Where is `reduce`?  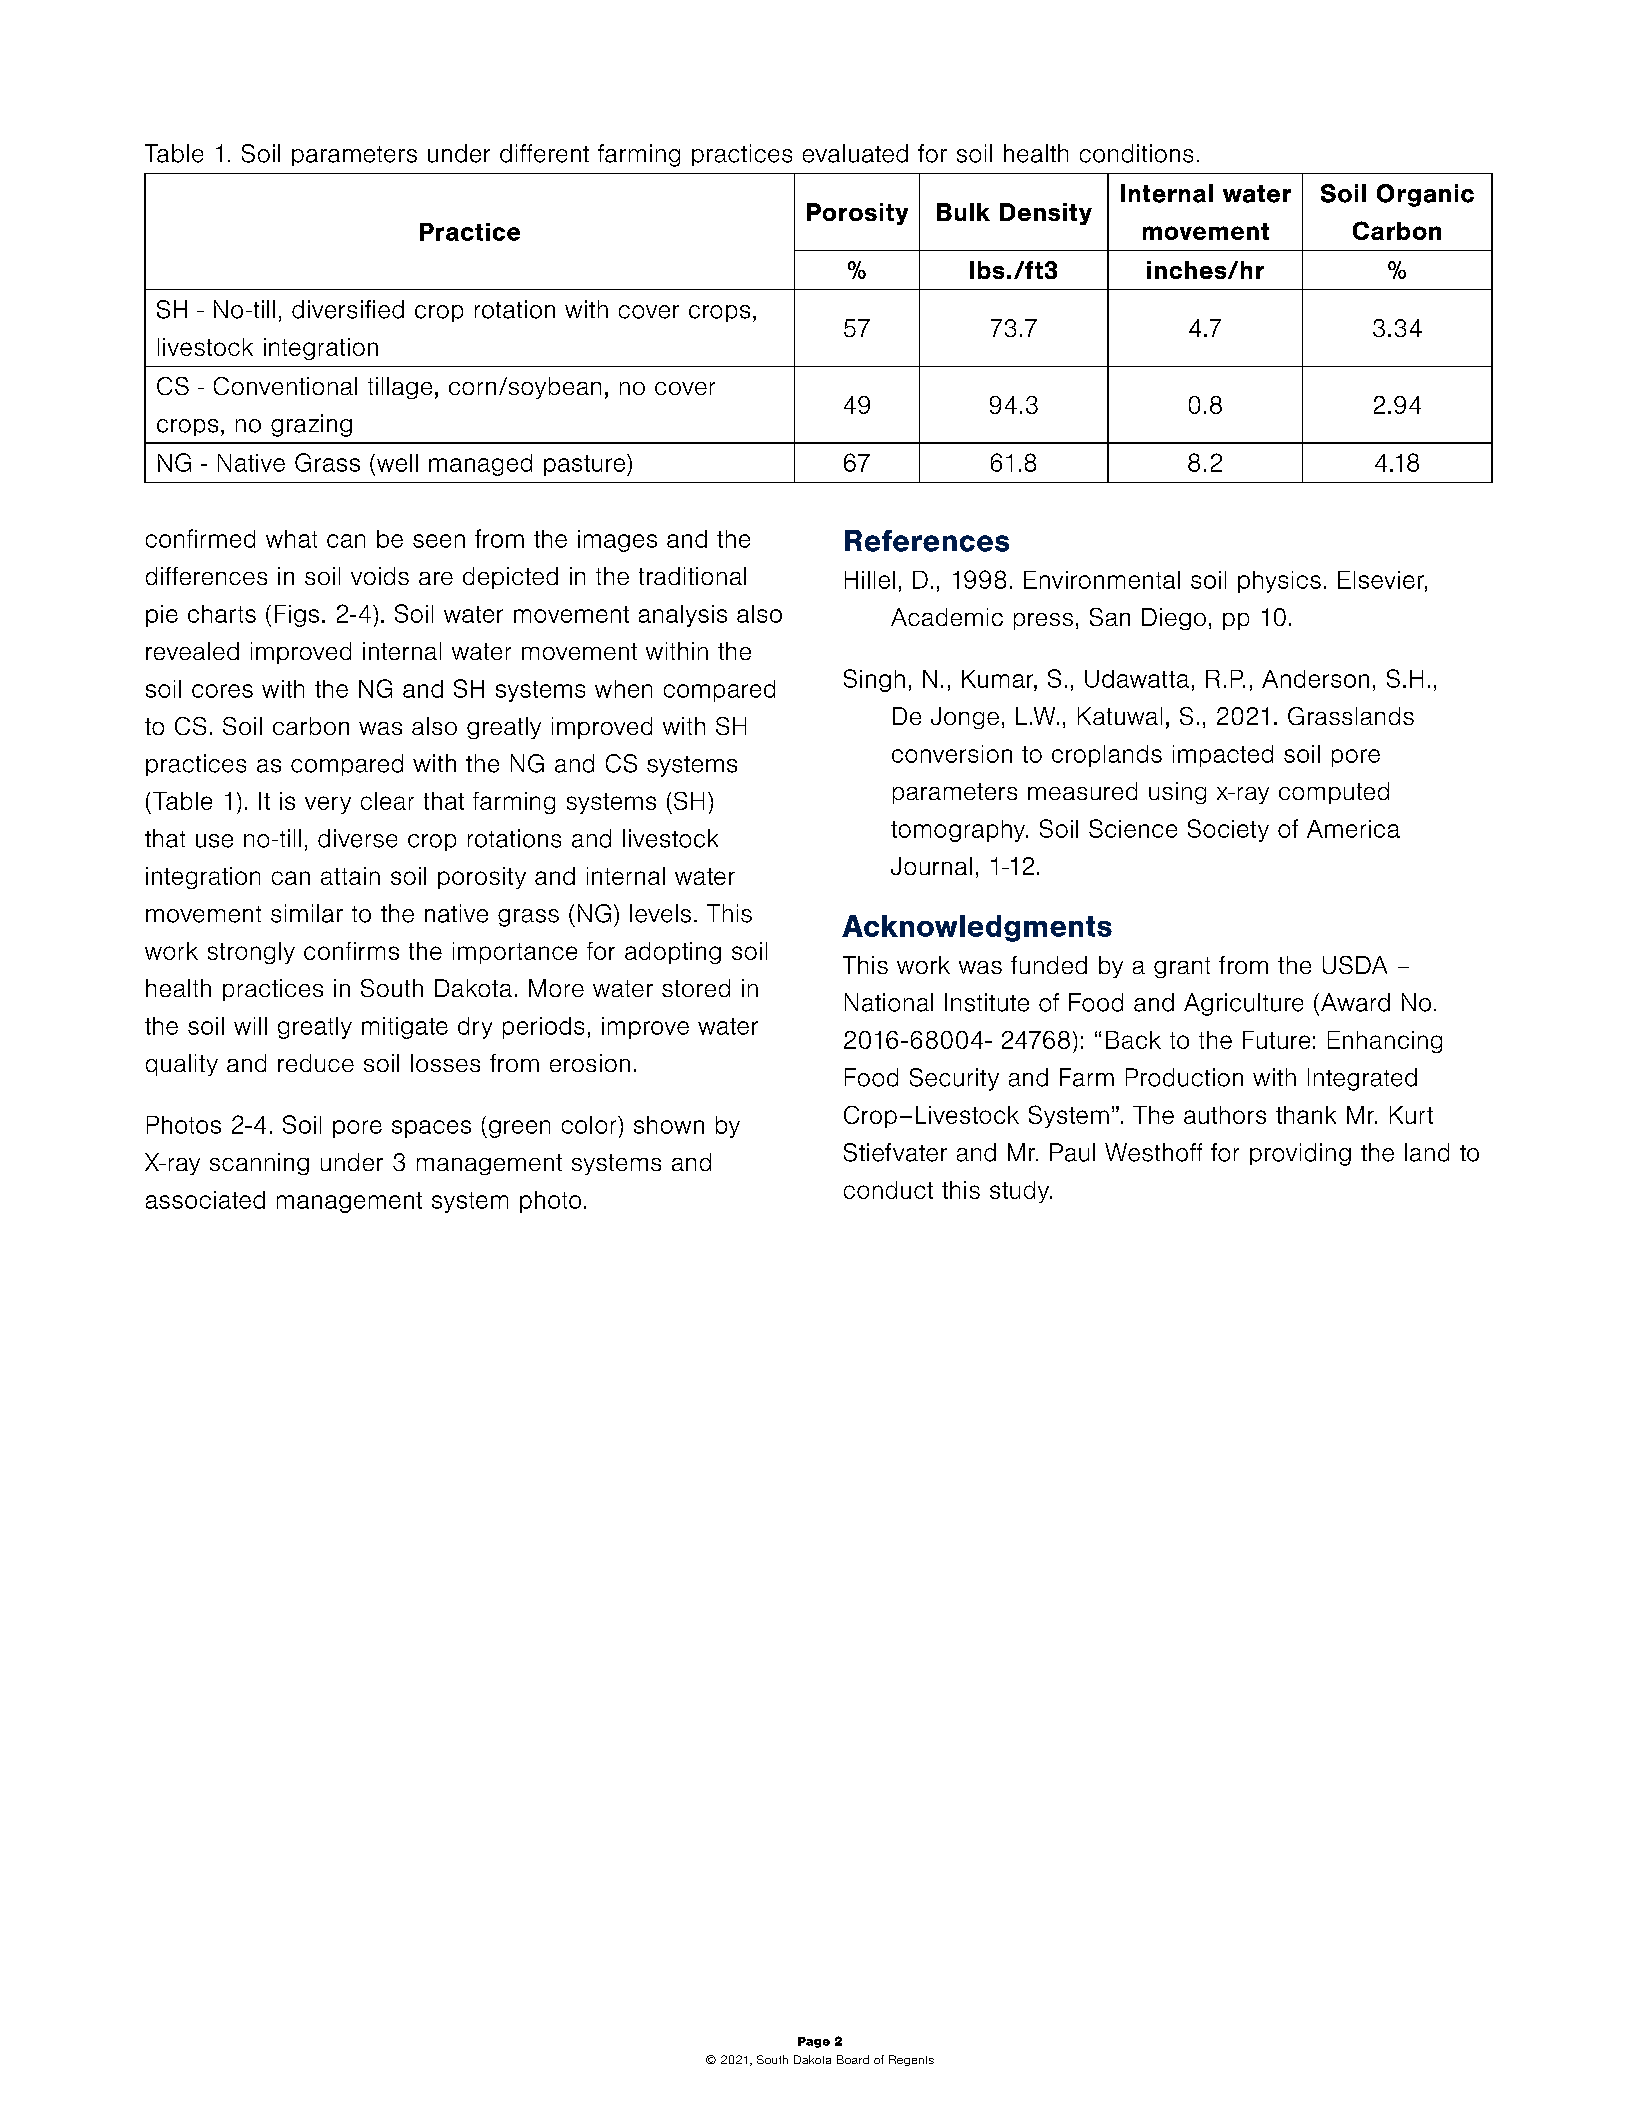 reduce is located at coordinates (316, 1063).
